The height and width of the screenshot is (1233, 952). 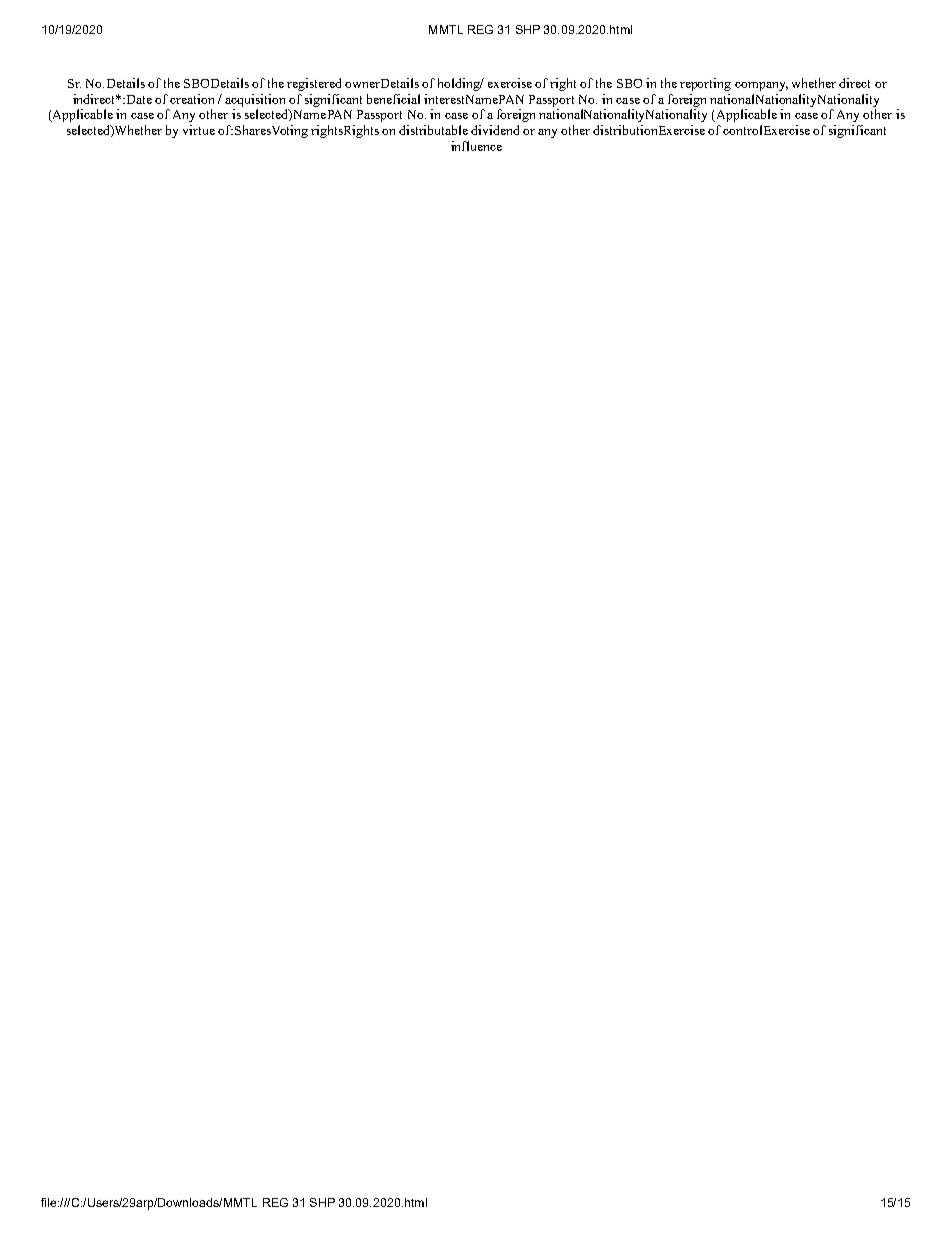 I want to click on distributable, so click(x=433, y=130).
